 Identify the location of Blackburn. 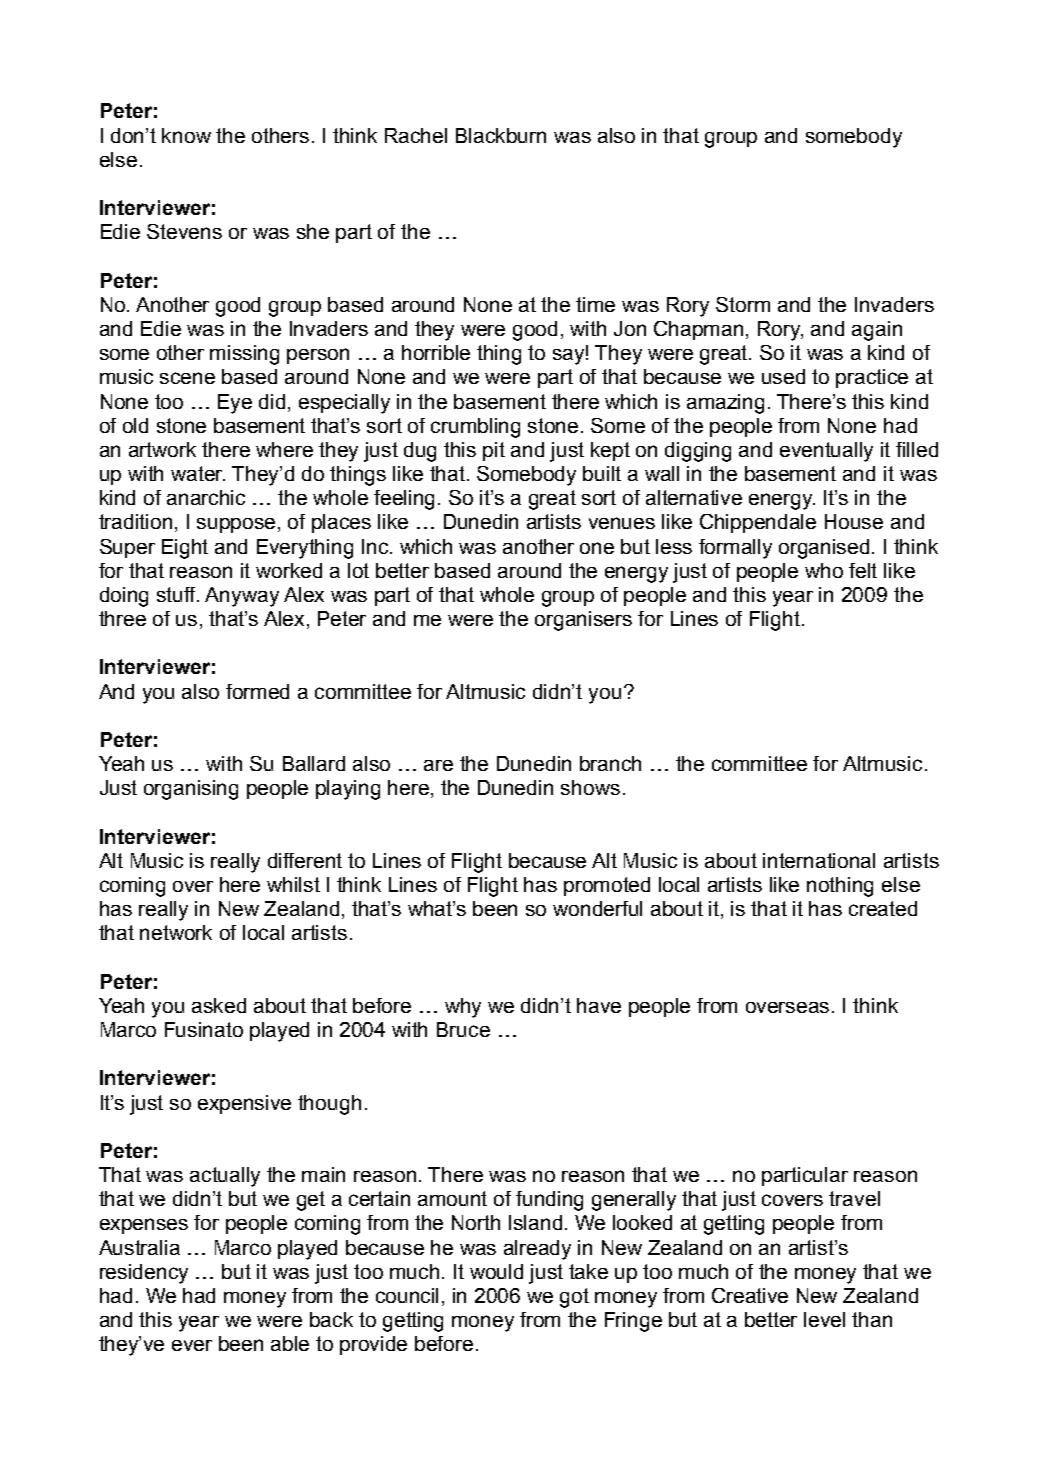
(501, 135).
